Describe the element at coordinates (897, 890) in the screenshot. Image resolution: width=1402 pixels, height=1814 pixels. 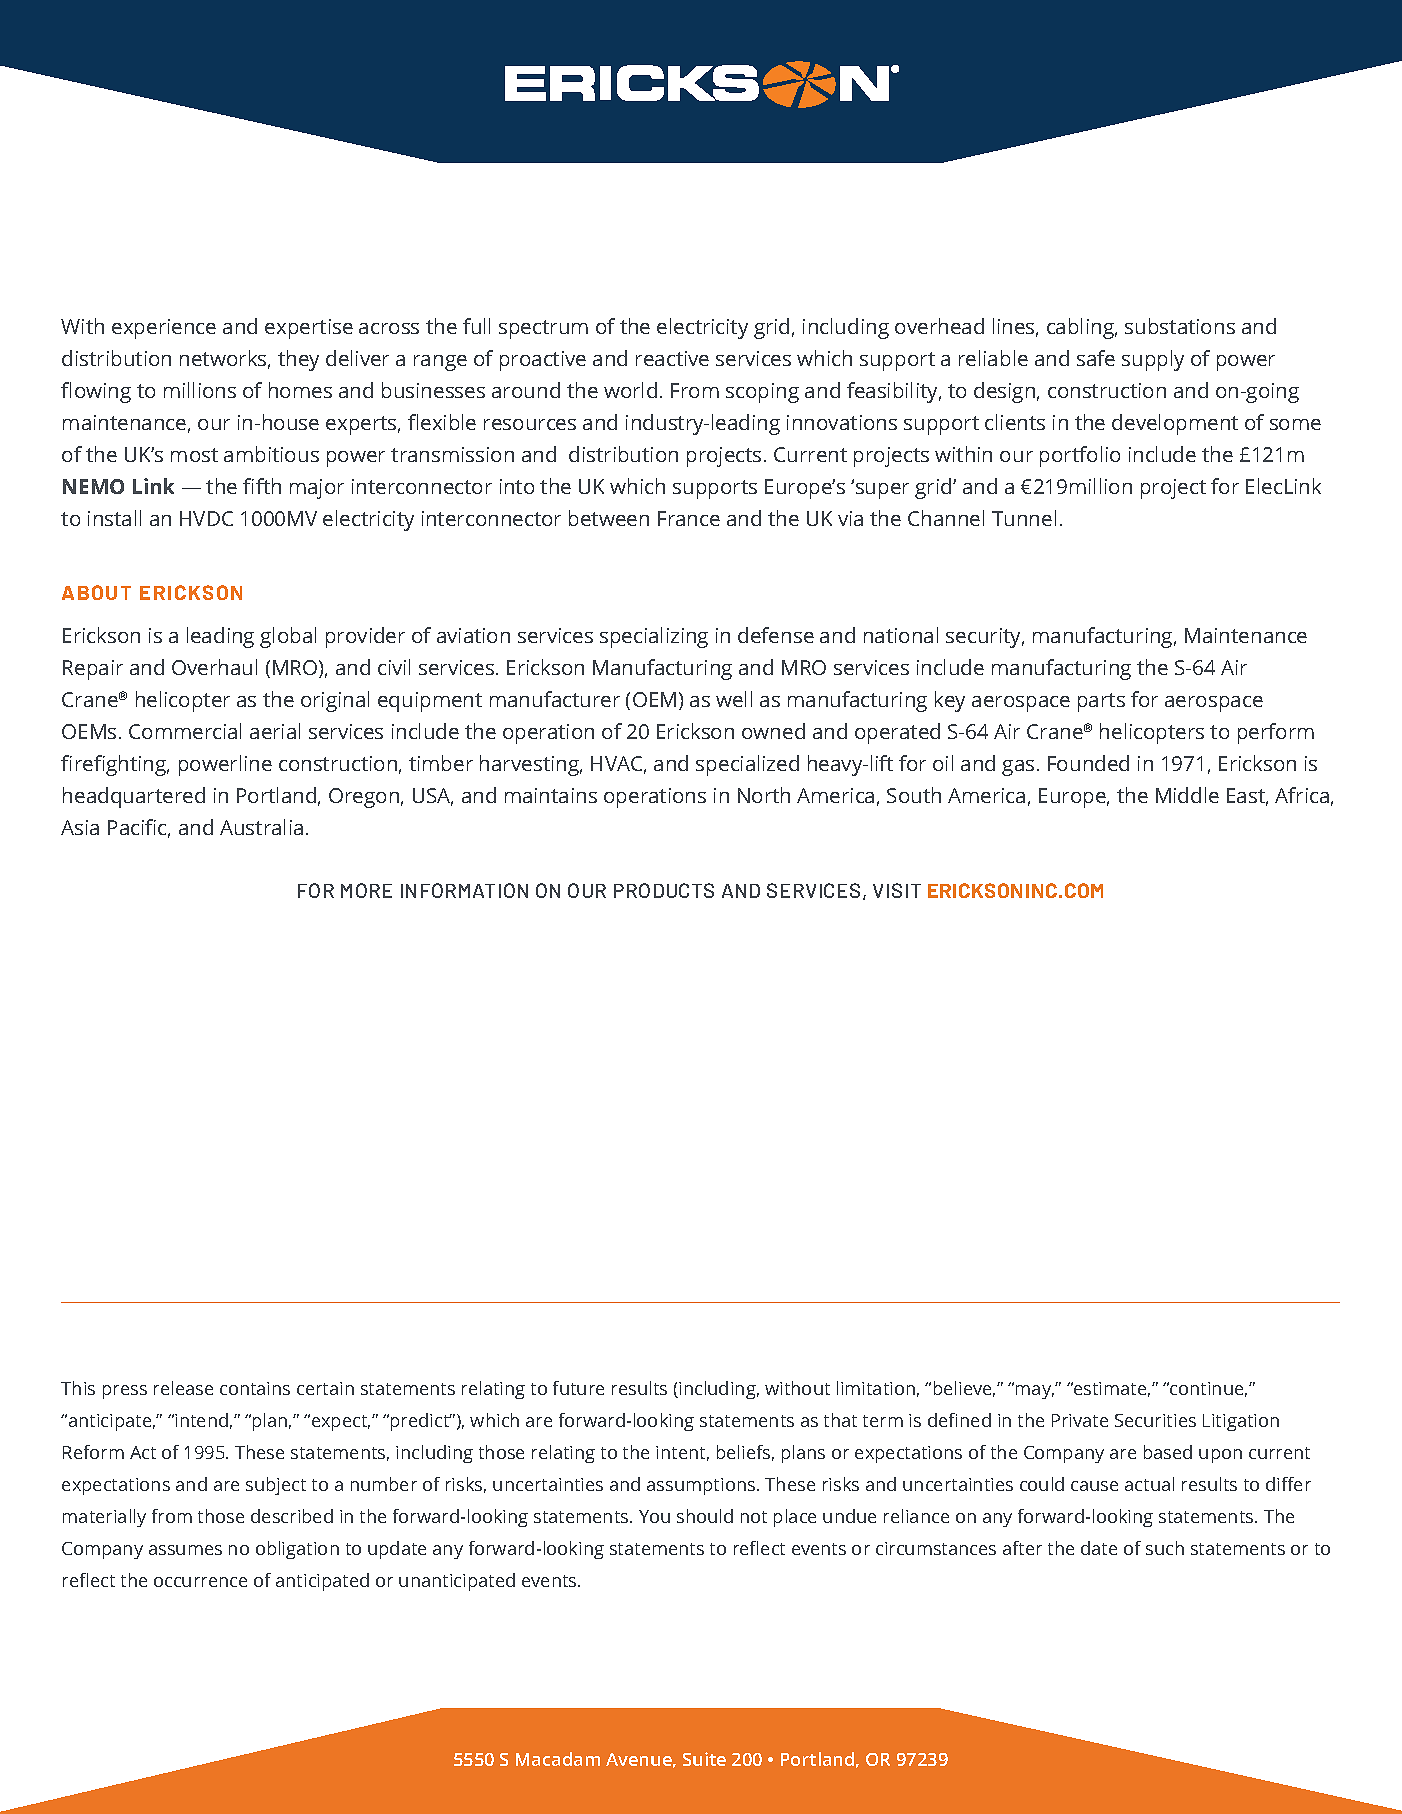
I see `VISIT` at that location.
